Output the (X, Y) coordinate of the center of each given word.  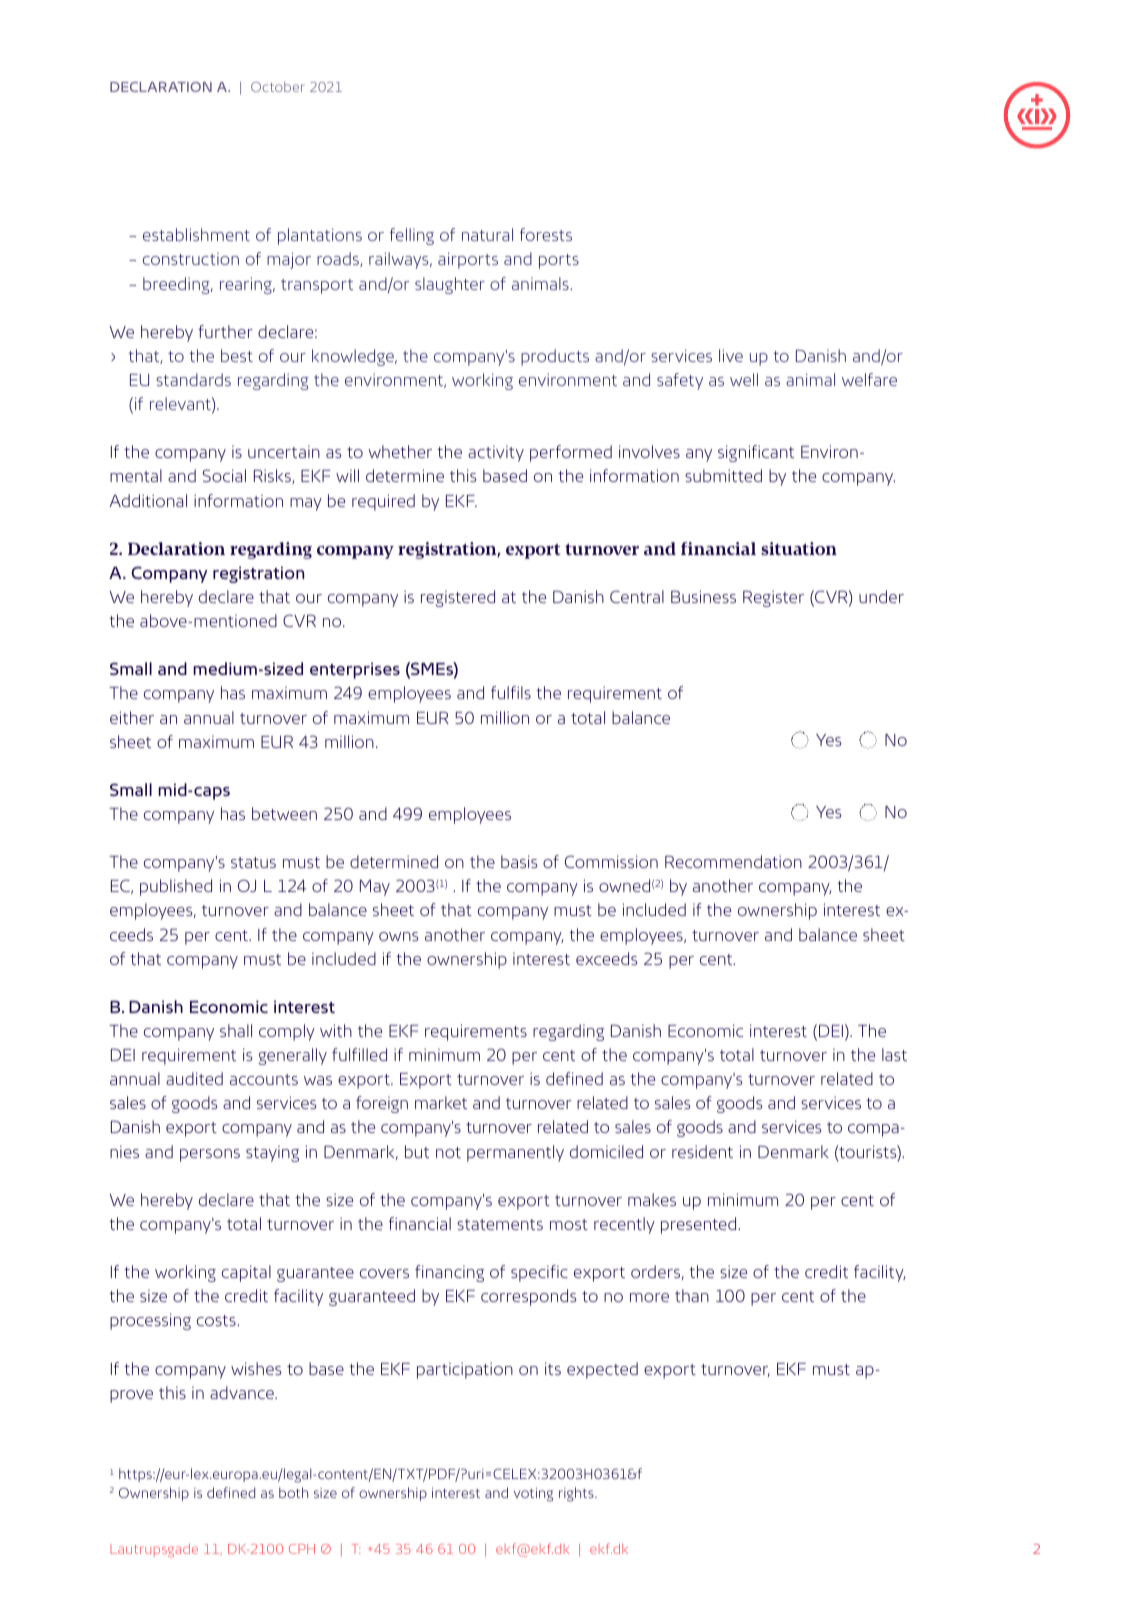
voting (533, 1494)
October (278, 86)
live (731, 355)
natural (487, 234)
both (293, 1492)
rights (577, 1494)
